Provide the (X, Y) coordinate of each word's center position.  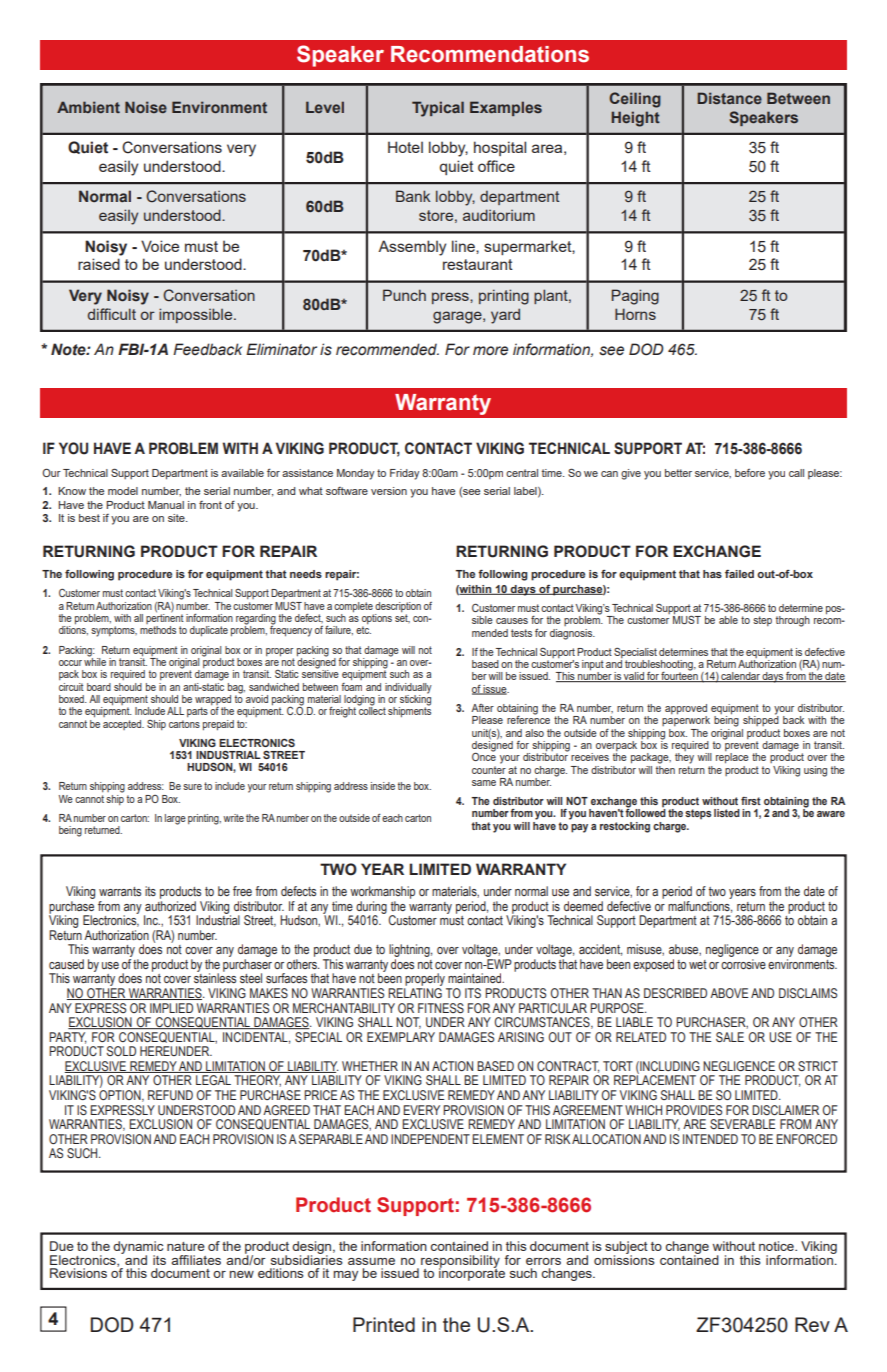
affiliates (196, 1260)
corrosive (743, 964)
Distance (729, 98)
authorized (170, 904)
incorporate (472, 1273)
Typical (438, 109)
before (750, 473)
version (389, 491)
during (371, 908)
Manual (166, 505)
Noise (146, 107)
